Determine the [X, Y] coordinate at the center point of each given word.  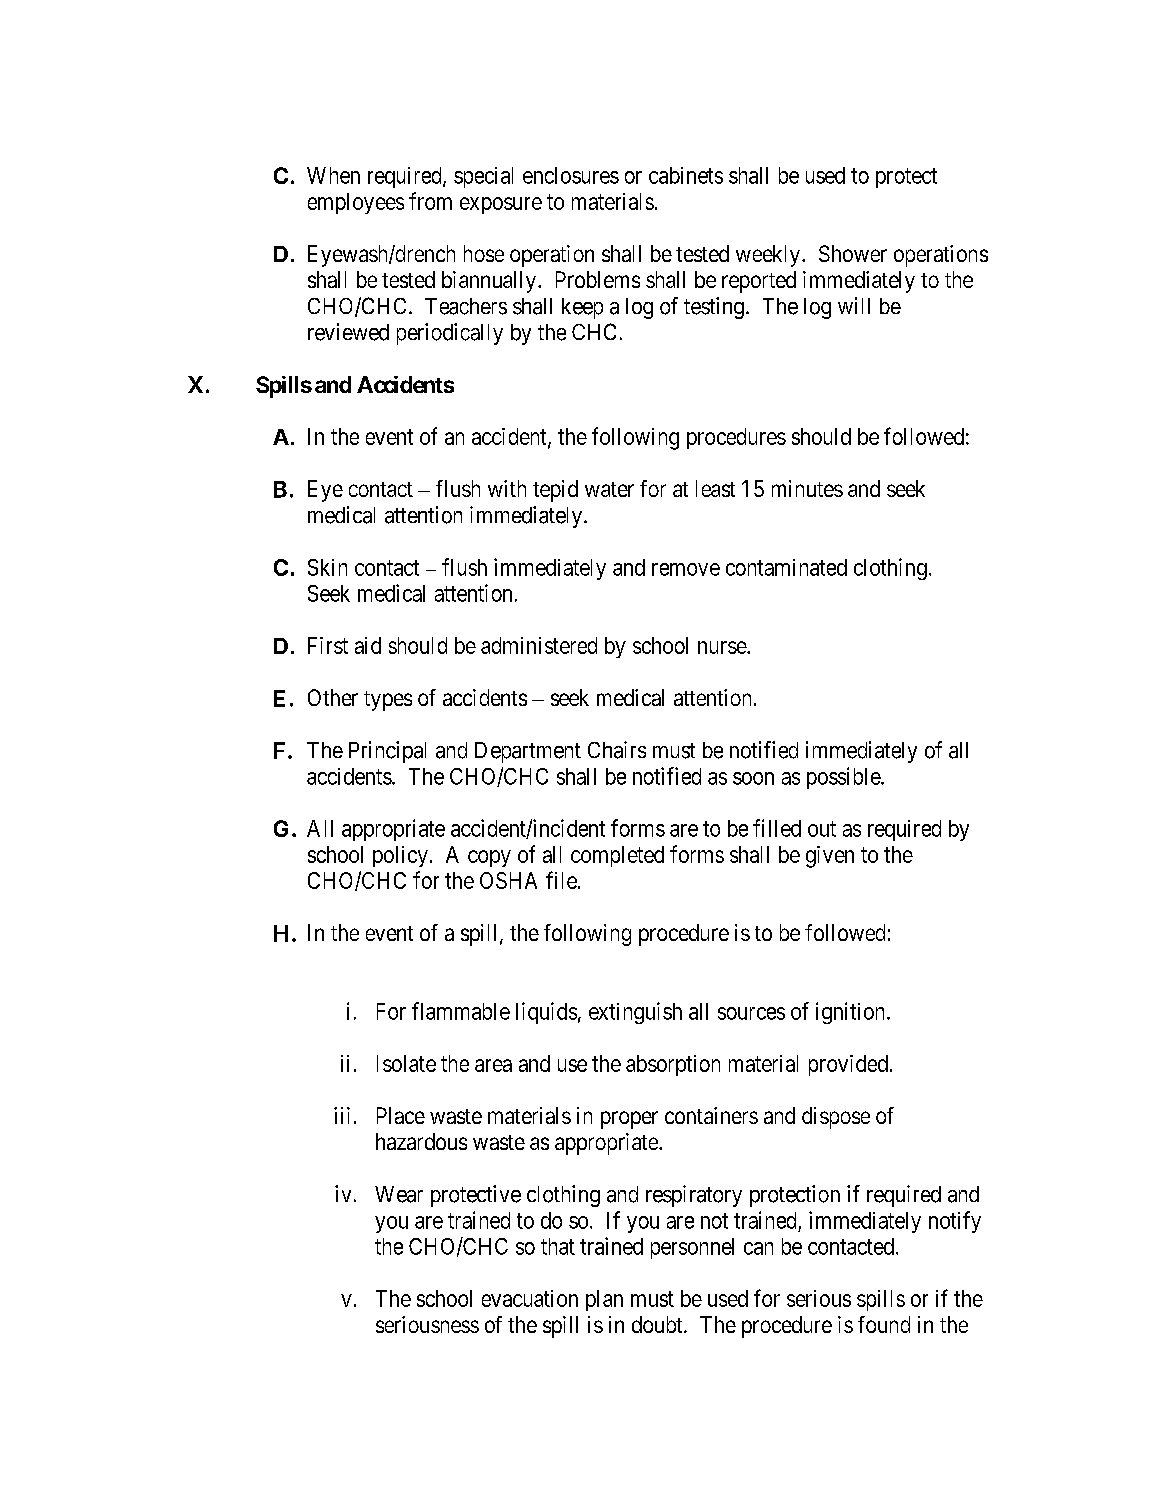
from [430, 201]
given [830, 857]
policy [400, 856]
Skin [327, 567]
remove [686, 569]
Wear [399, 1194]
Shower [853, 253]
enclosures [571, 175]
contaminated [786, 567]
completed [617, 856]
